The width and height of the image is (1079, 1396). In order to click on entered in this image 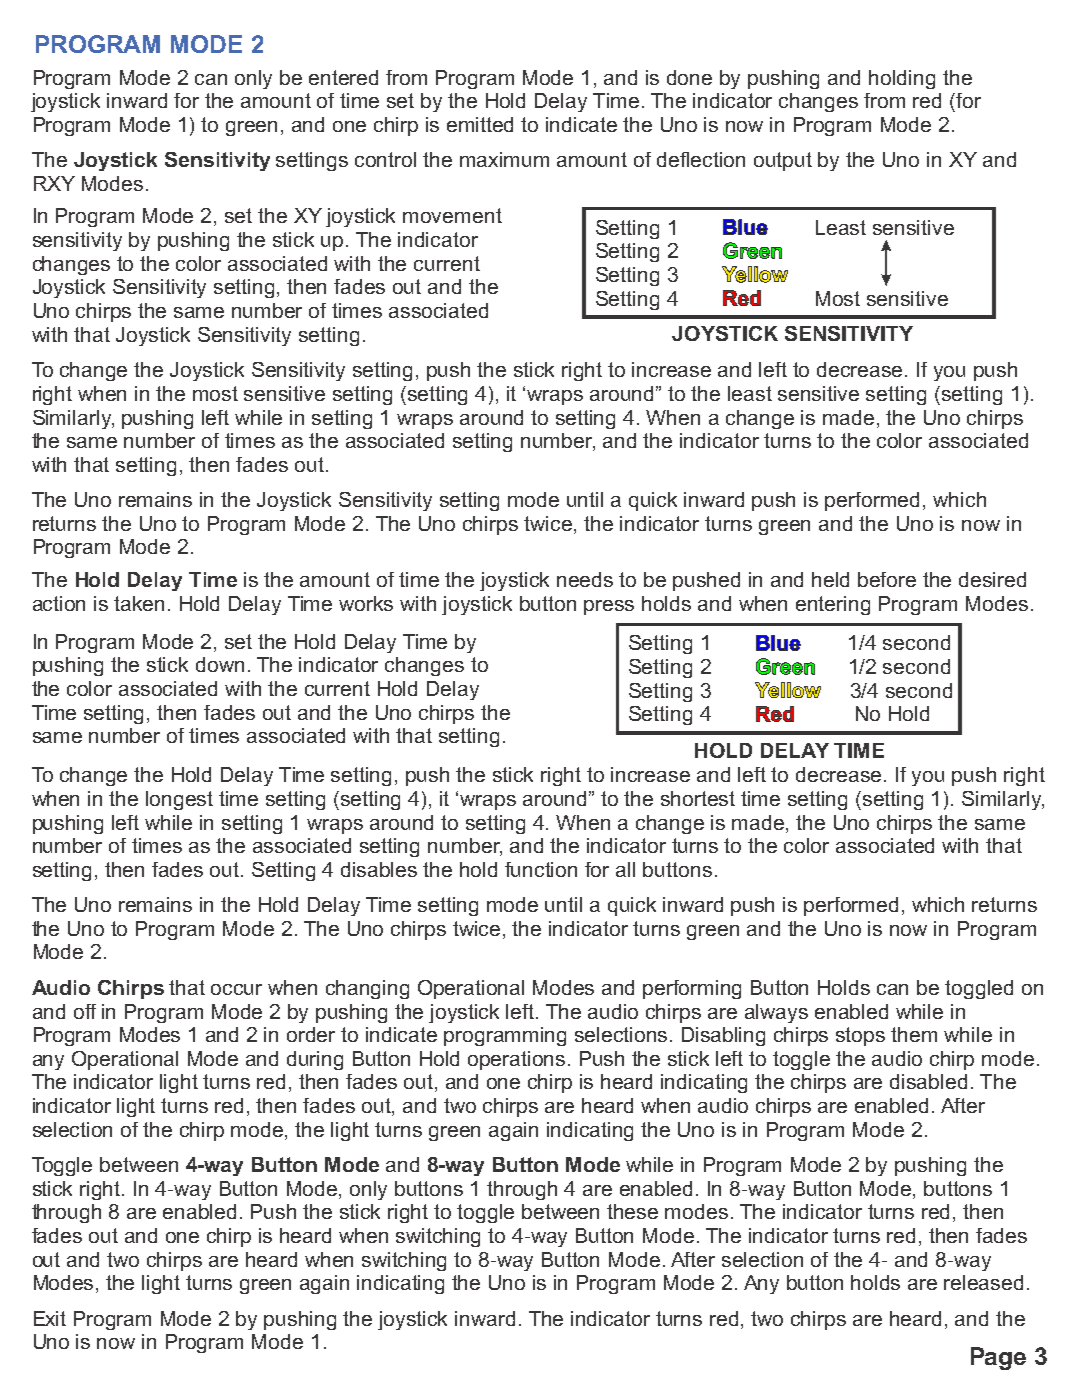, I will do `click(343, 77)`.
